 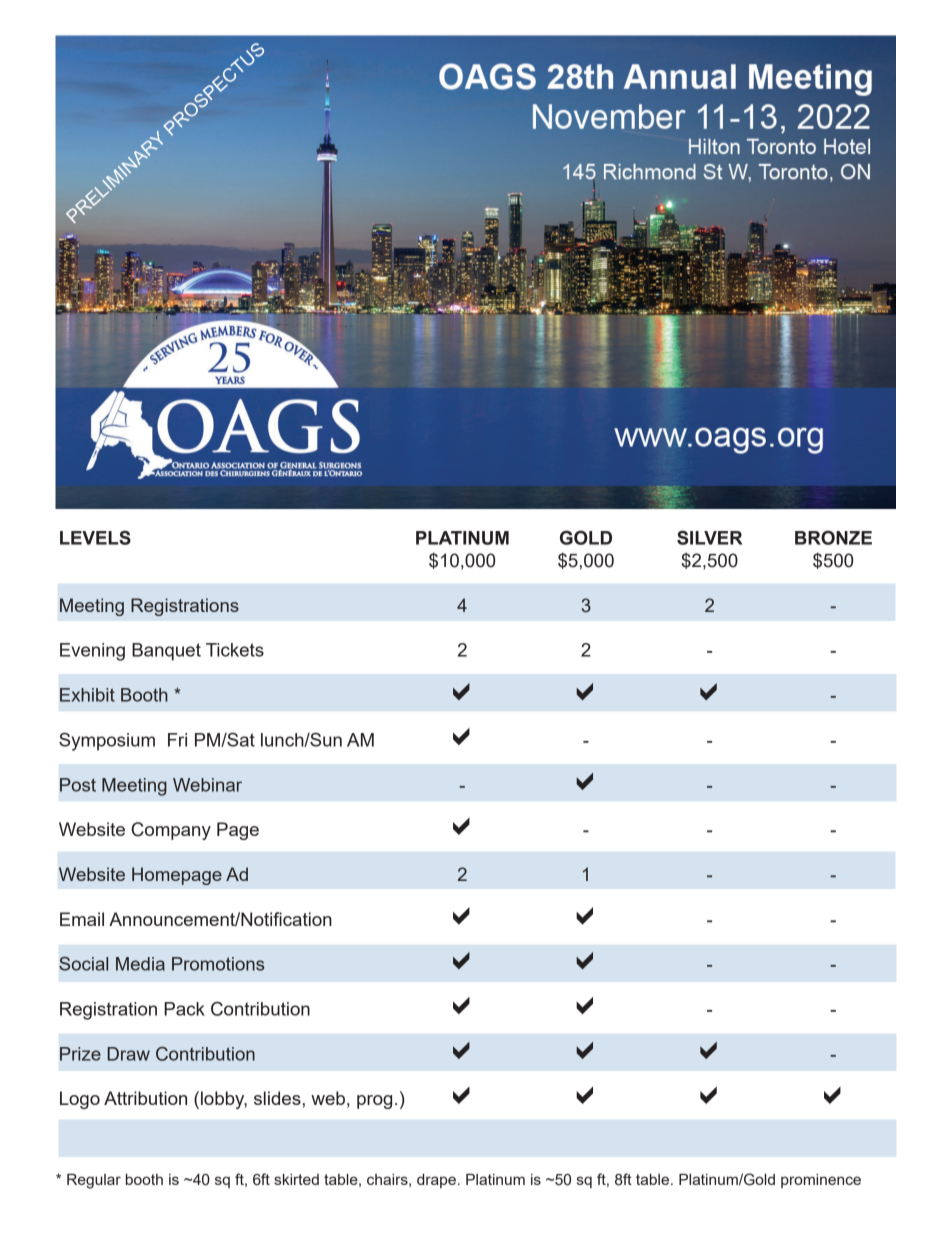 What do you see at coordinates (833, 538) in the image?
I see `BRONZE` at bounding box center [833, 538].
